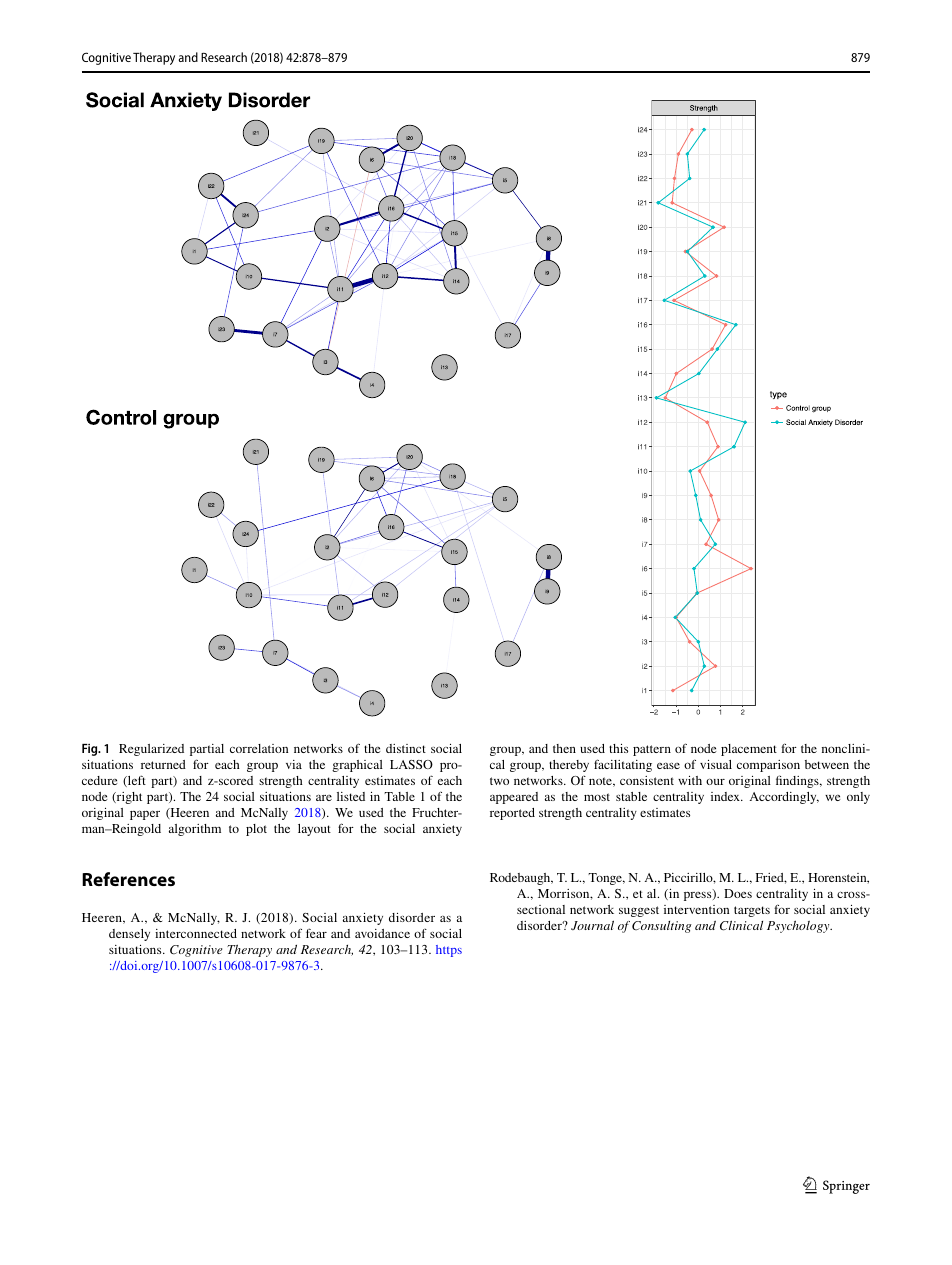 The width and height of the page is (952, 1265). What do you see at coordinates (738, 893) in the page?
I see `Does` at bounding box center [738, 893].
